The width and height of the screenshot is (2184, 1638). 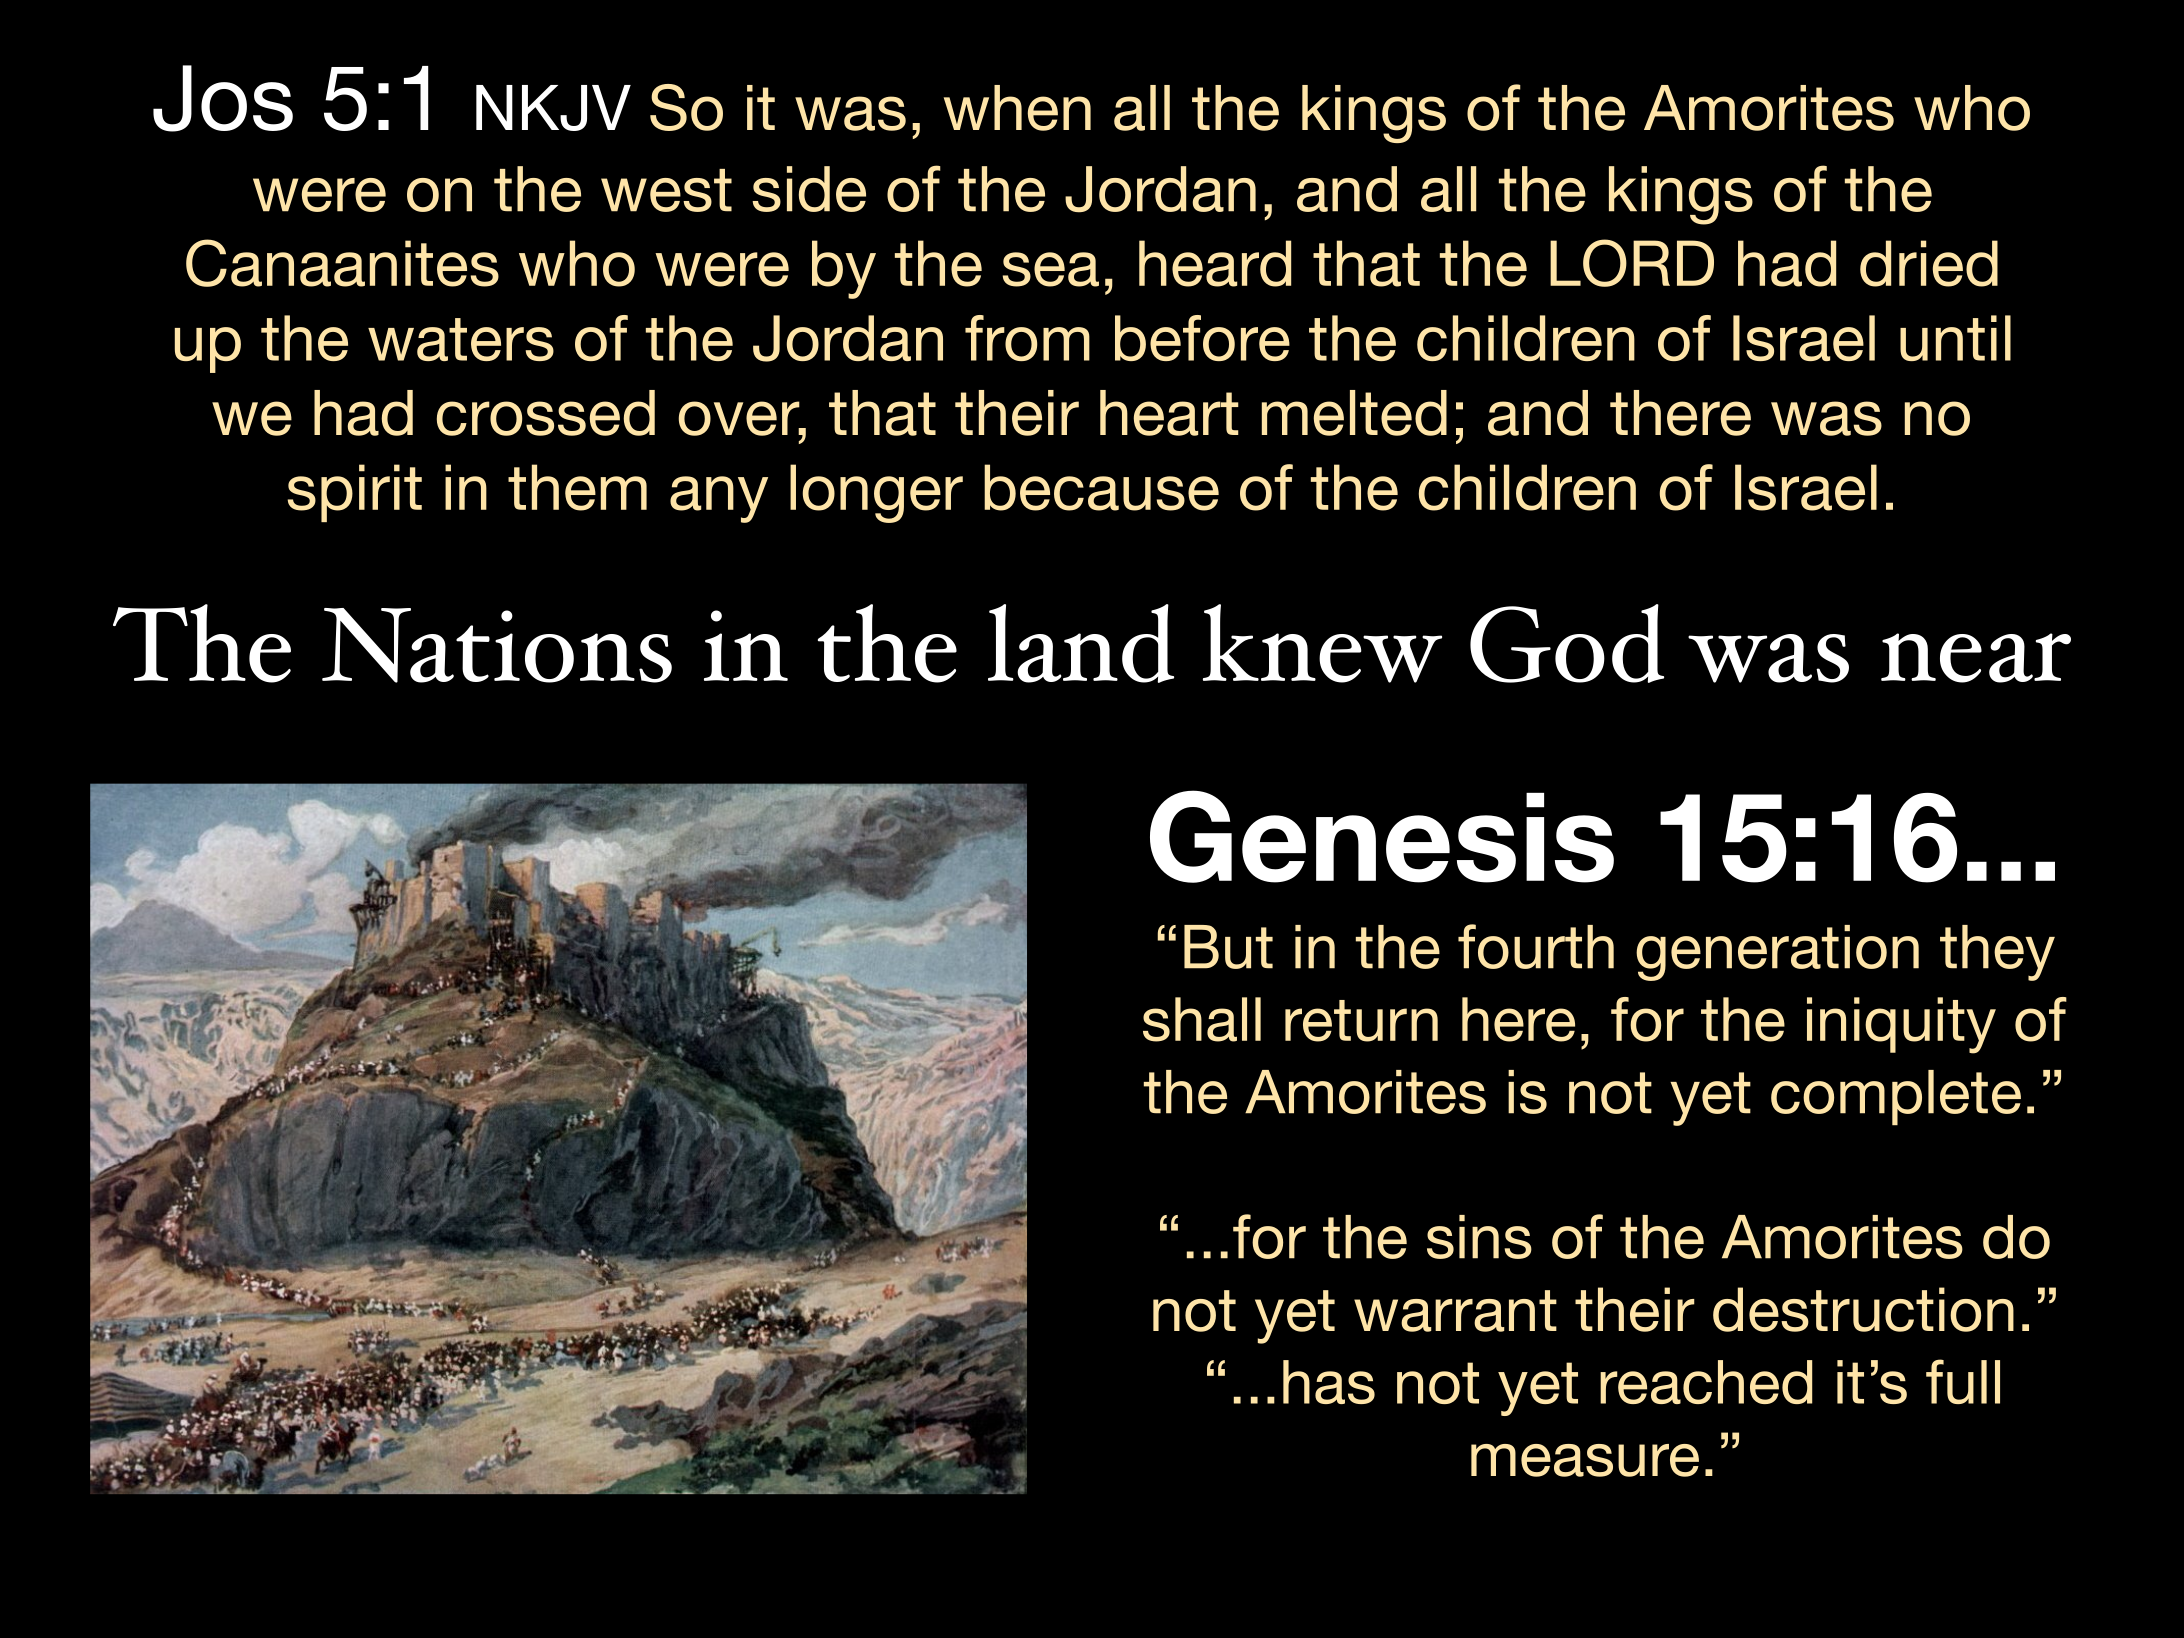 What do you see at coordinates (553, 108) in the screenshot?
I see `NKJV` at bounding box center [553, 108].
